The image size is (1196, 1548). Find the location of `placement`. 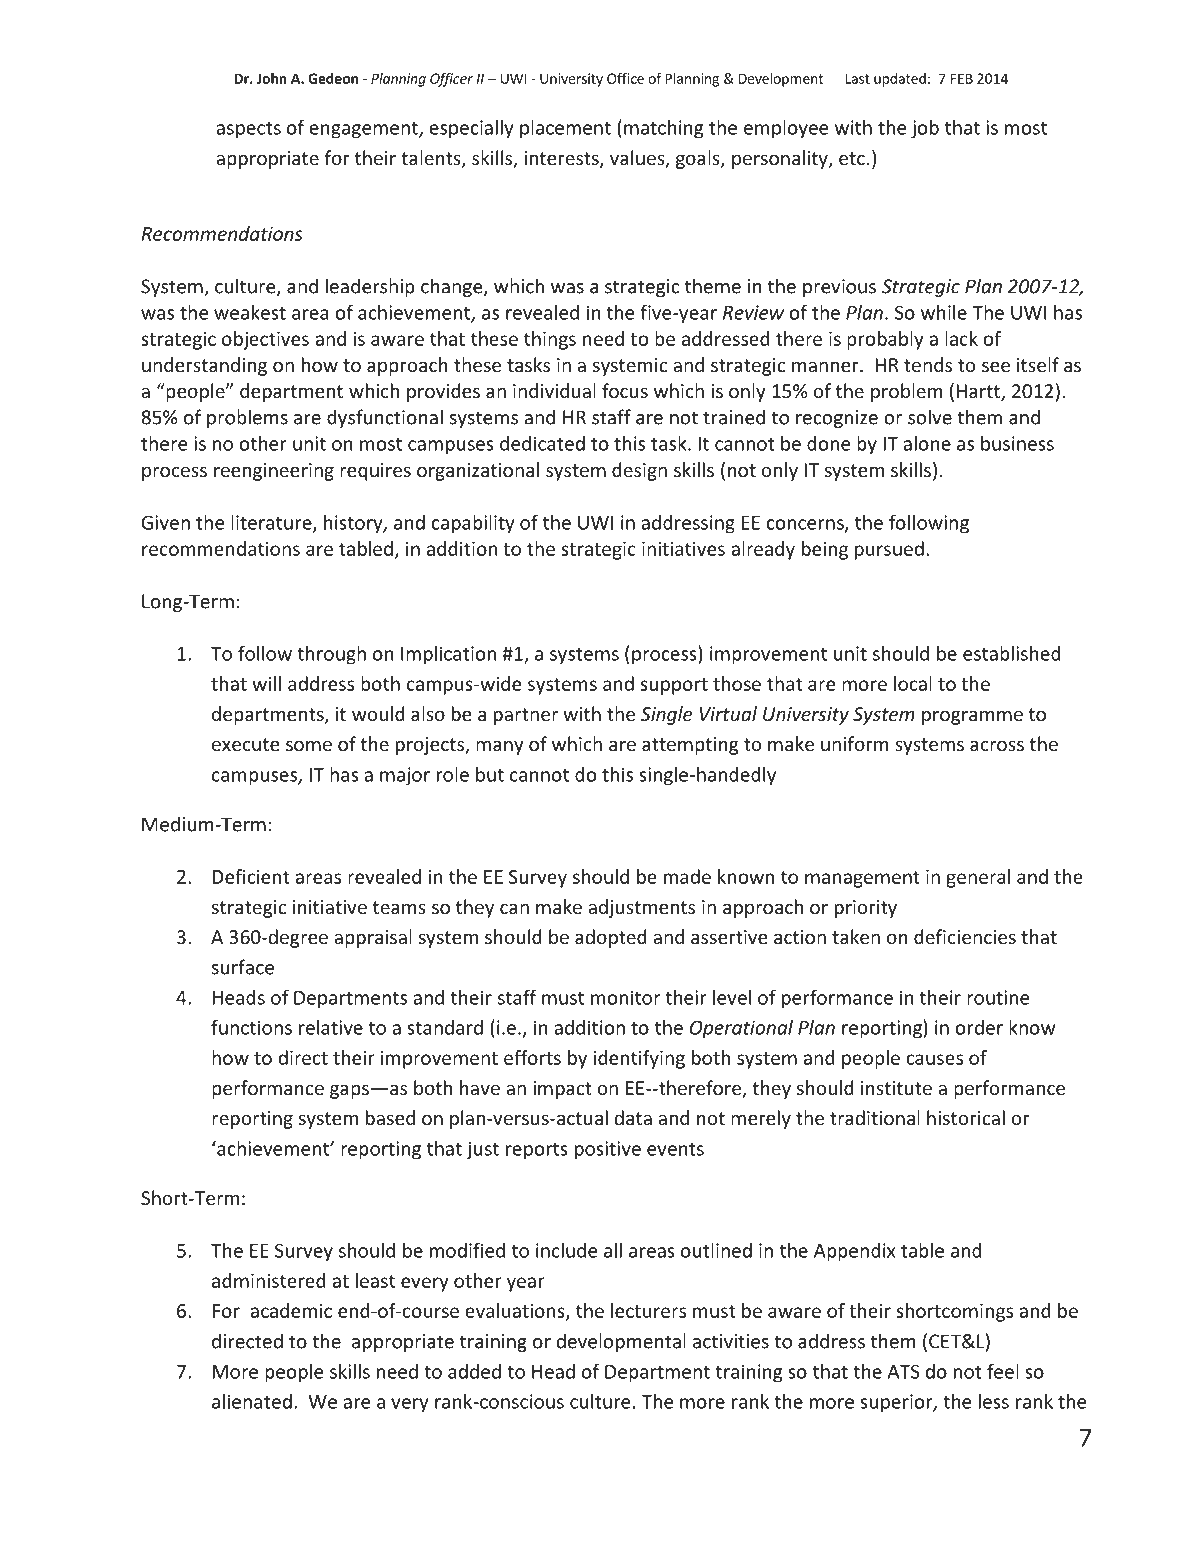

placement is located at coordinates (565, 129).
